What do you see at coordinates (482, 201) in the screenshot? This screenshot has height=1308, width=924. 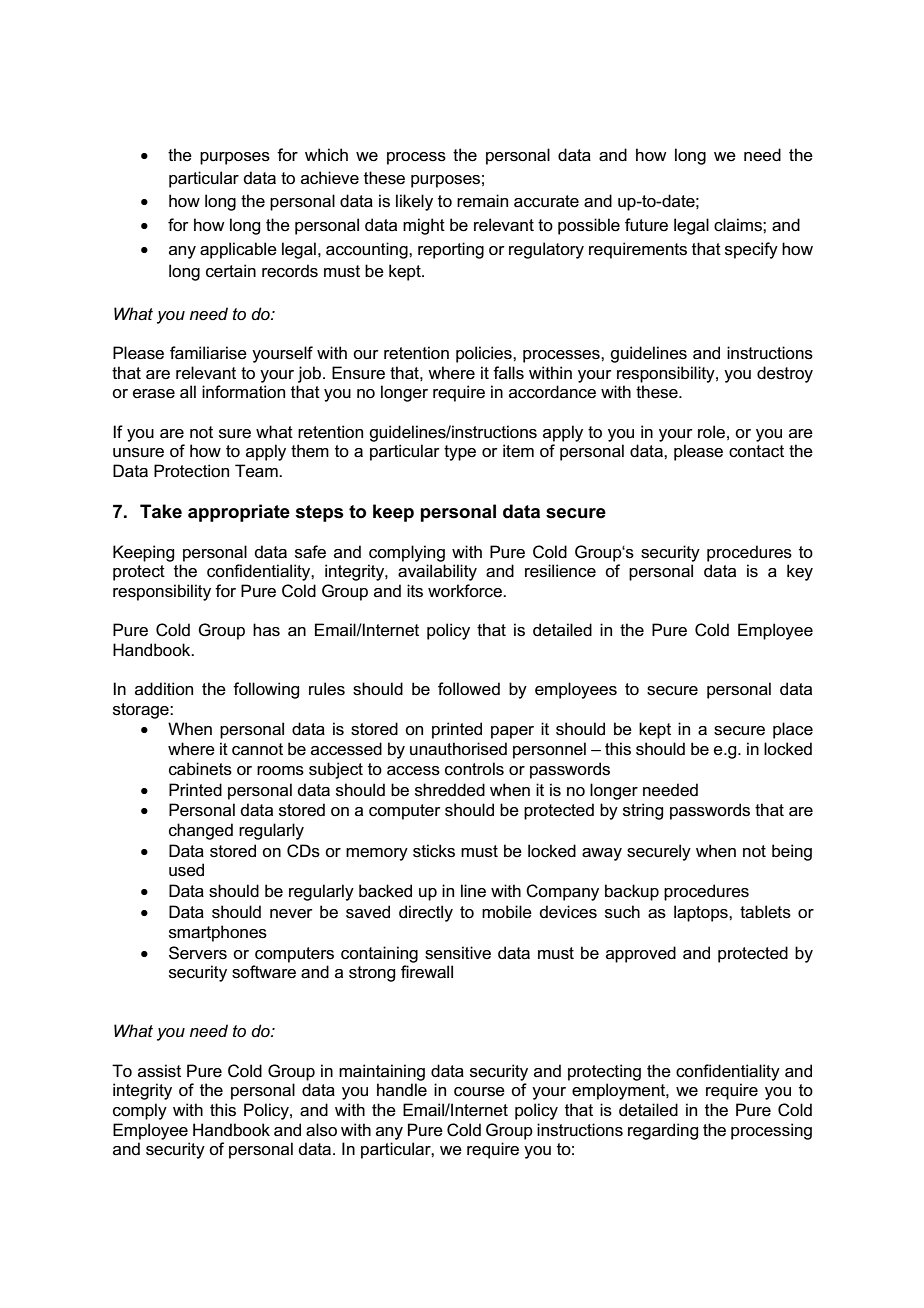 I see `remain` at bounding box center [482, 201].
